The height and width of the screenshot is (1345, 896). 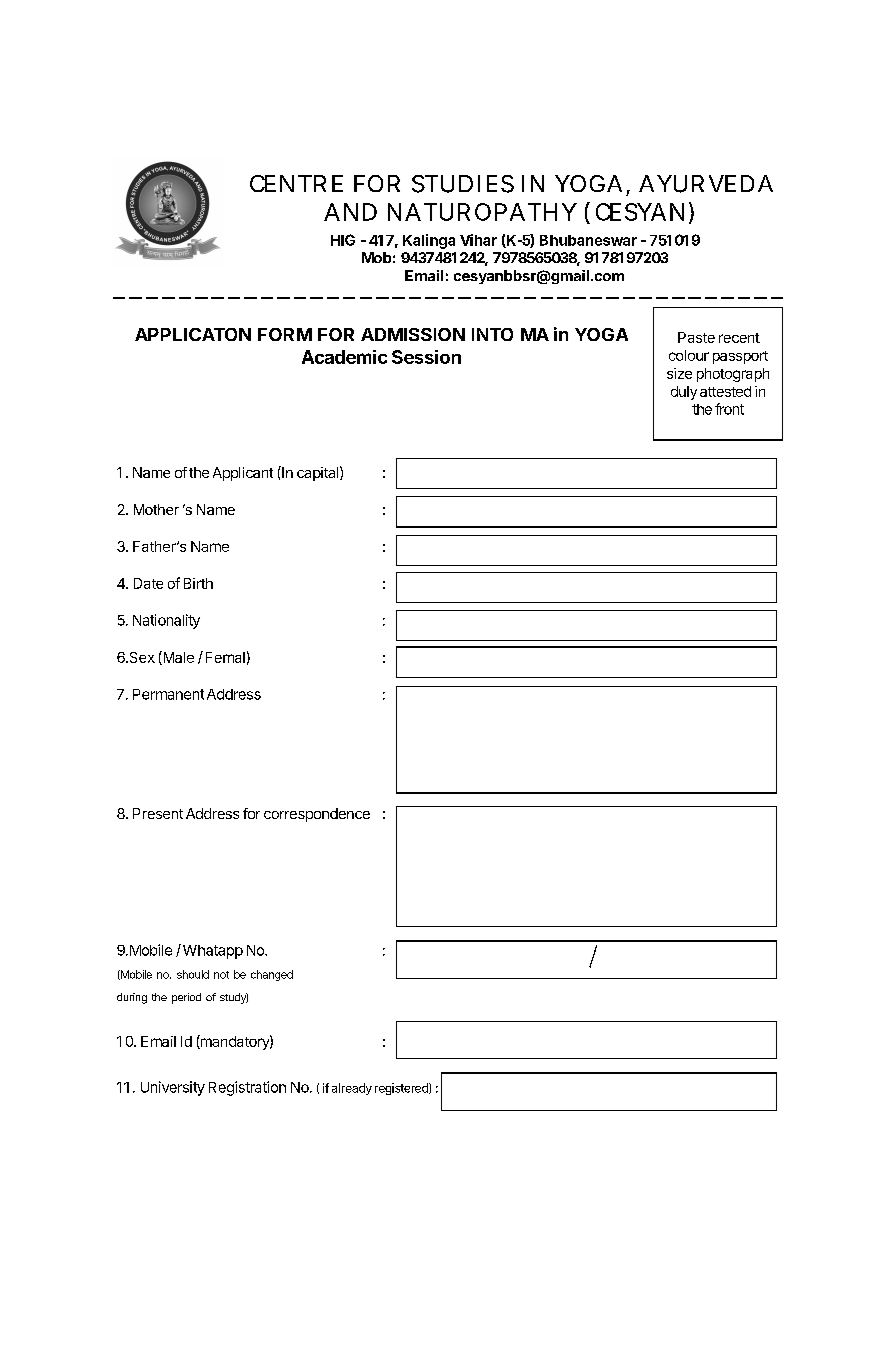 What do you see at coordinates (198, 583) in the screenshot?
I see `Birth` at bounding box center [198, 583].
